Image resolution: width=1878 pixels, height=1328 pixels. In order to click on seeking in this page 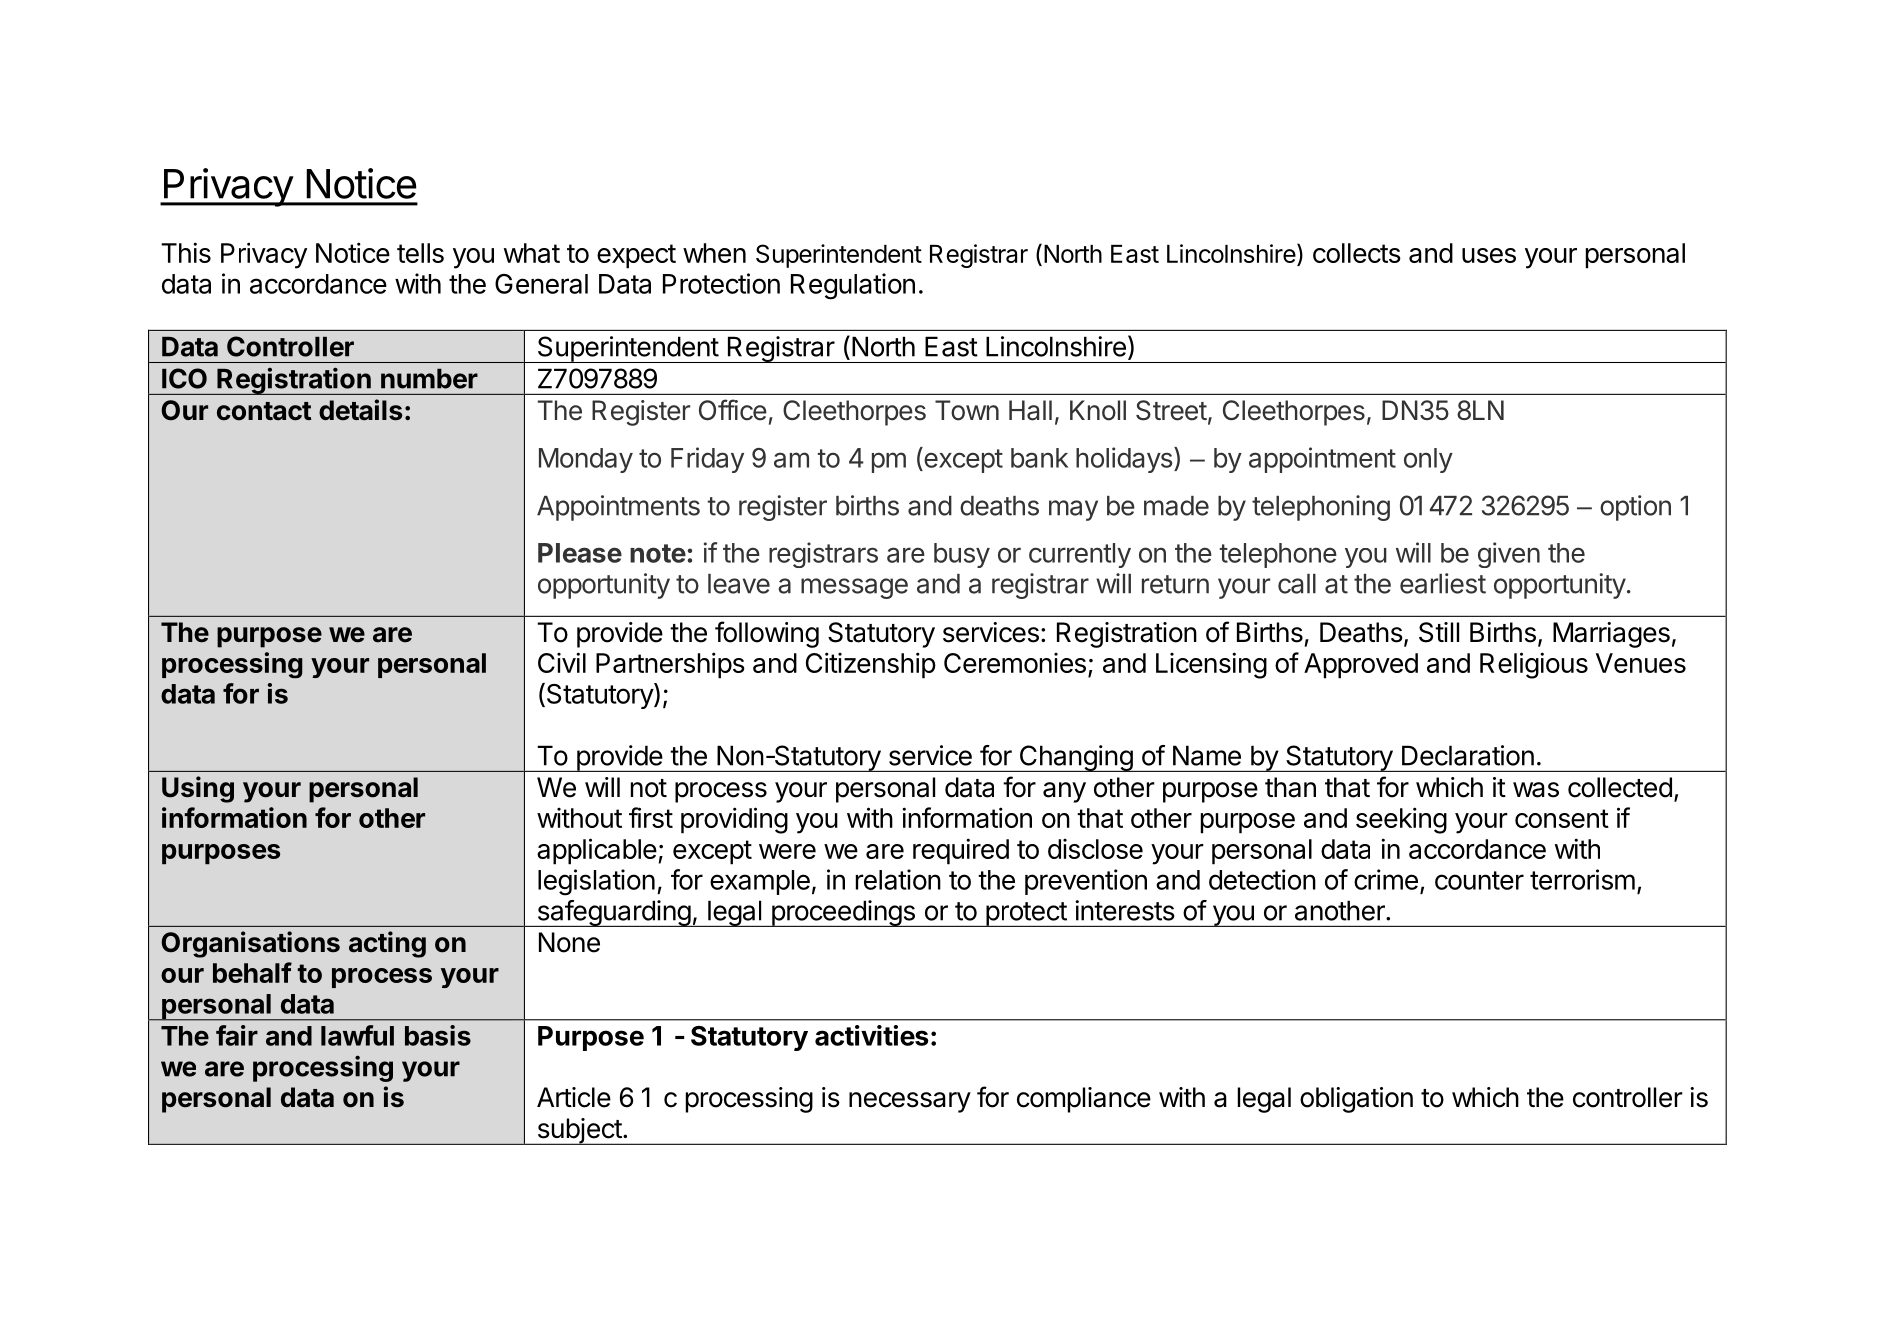, I will do `click(1401, 820)`.
